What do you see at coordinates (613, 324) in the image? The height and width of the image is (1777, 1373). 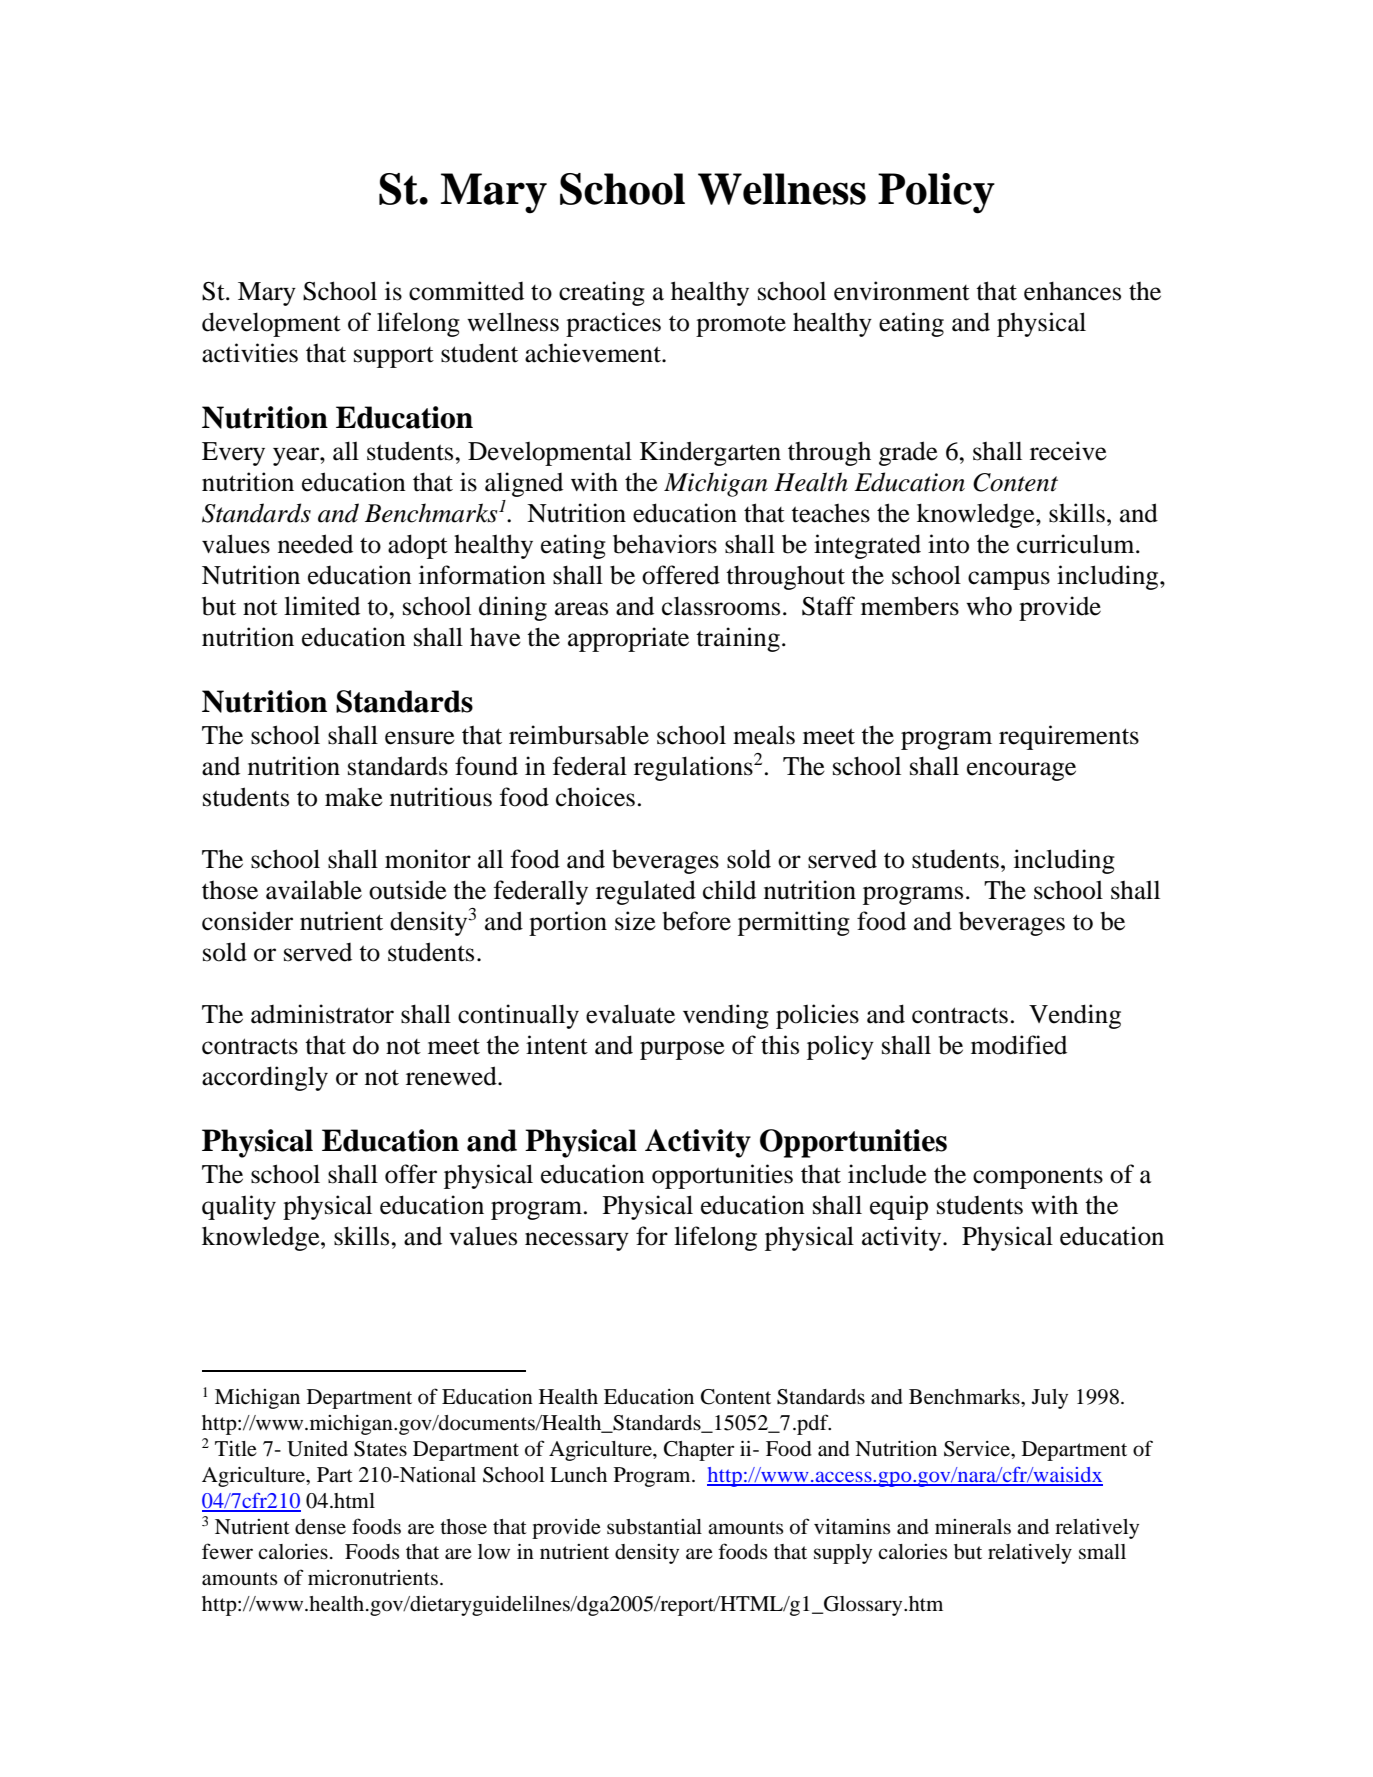 I see `practices` at bounding box center [613, 324].
